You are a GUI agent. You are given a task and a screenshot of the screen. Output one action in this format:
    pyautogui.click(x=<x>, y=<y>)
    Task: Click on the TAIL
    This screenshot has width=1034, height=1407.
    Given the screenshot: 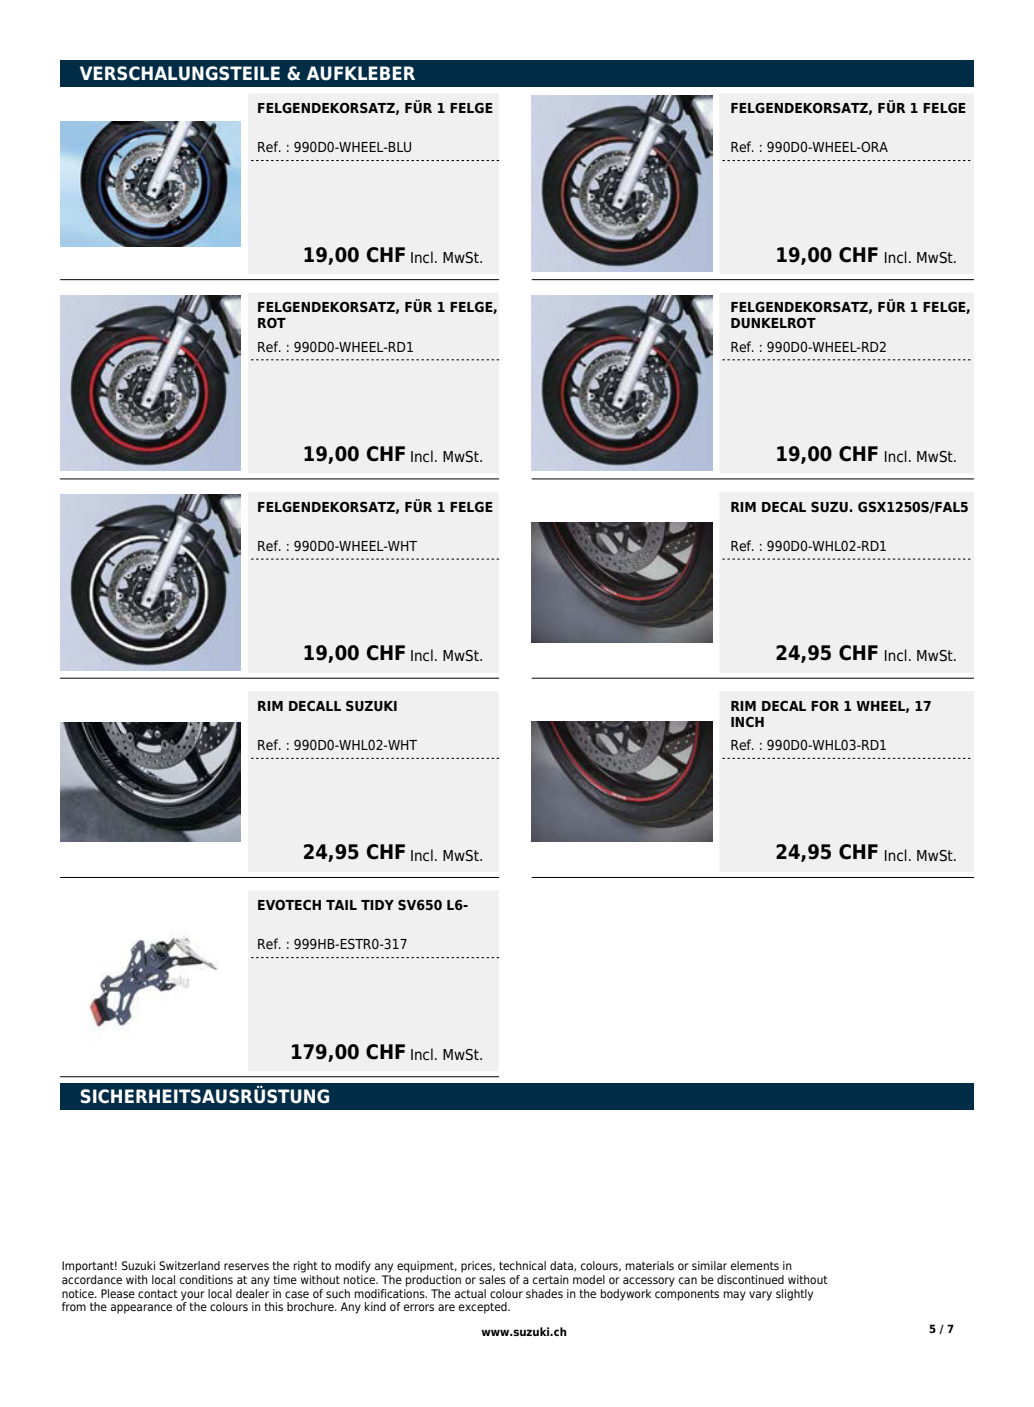 What is the action you would take?
    pyautogui.click(x=341, y=905)
